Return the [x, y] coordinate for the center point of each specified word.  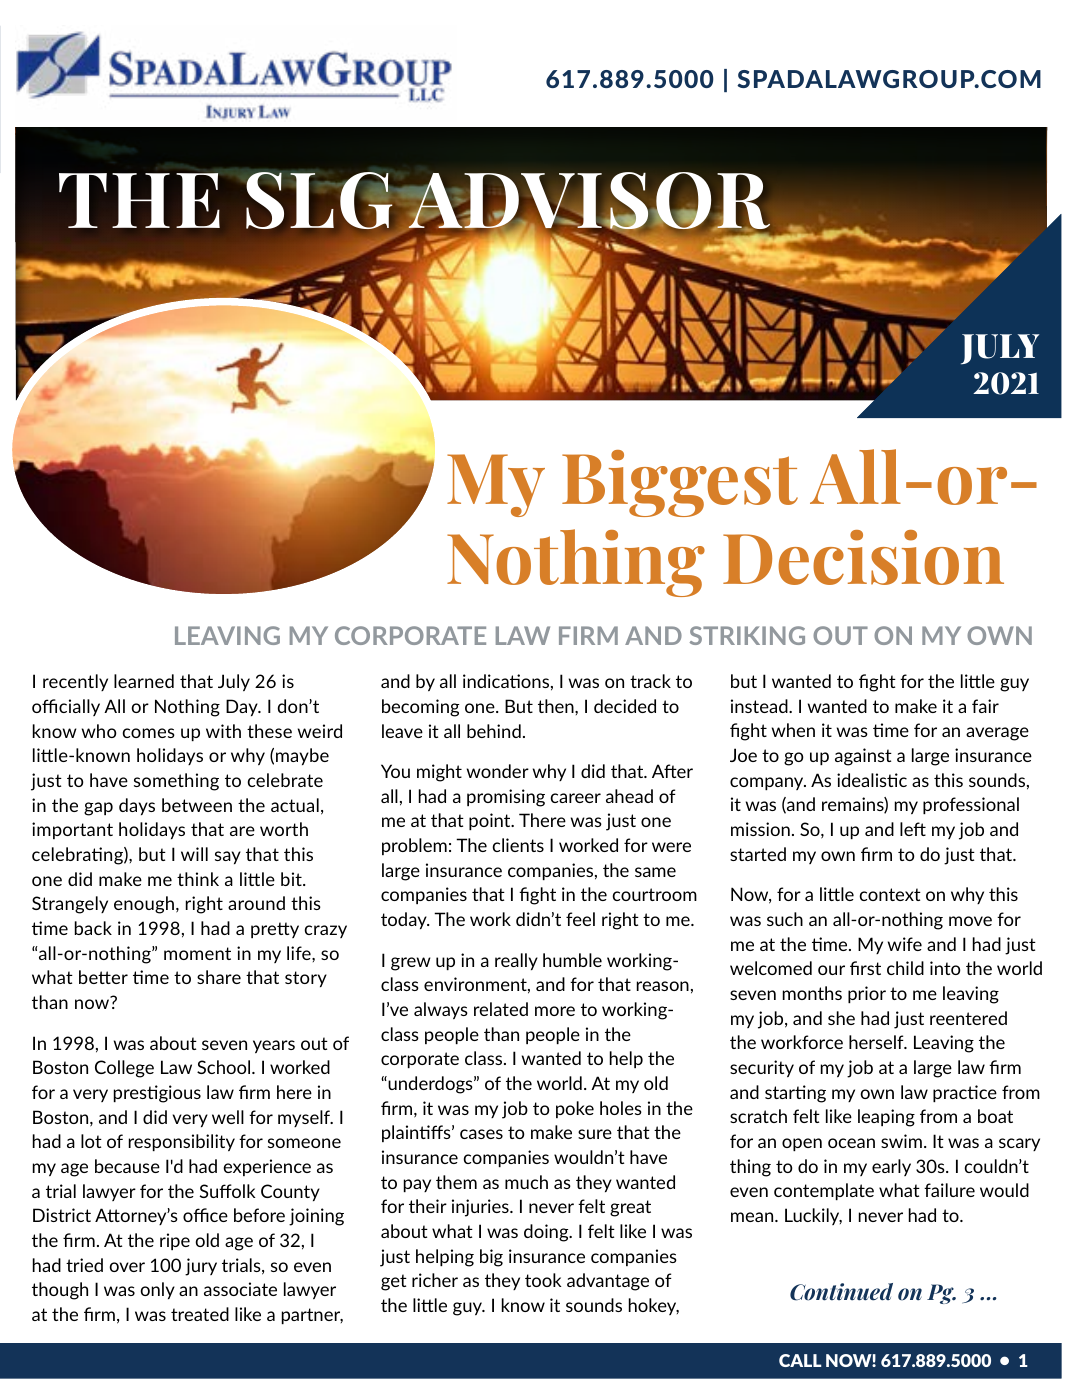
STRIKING [747, 635]
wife [905, 944]
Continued [841, 1292]
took [543, 1280]
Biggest [680, 483]
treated [200, 1314]
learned [144, 681]
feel [580, 919]
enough [144, 905]
